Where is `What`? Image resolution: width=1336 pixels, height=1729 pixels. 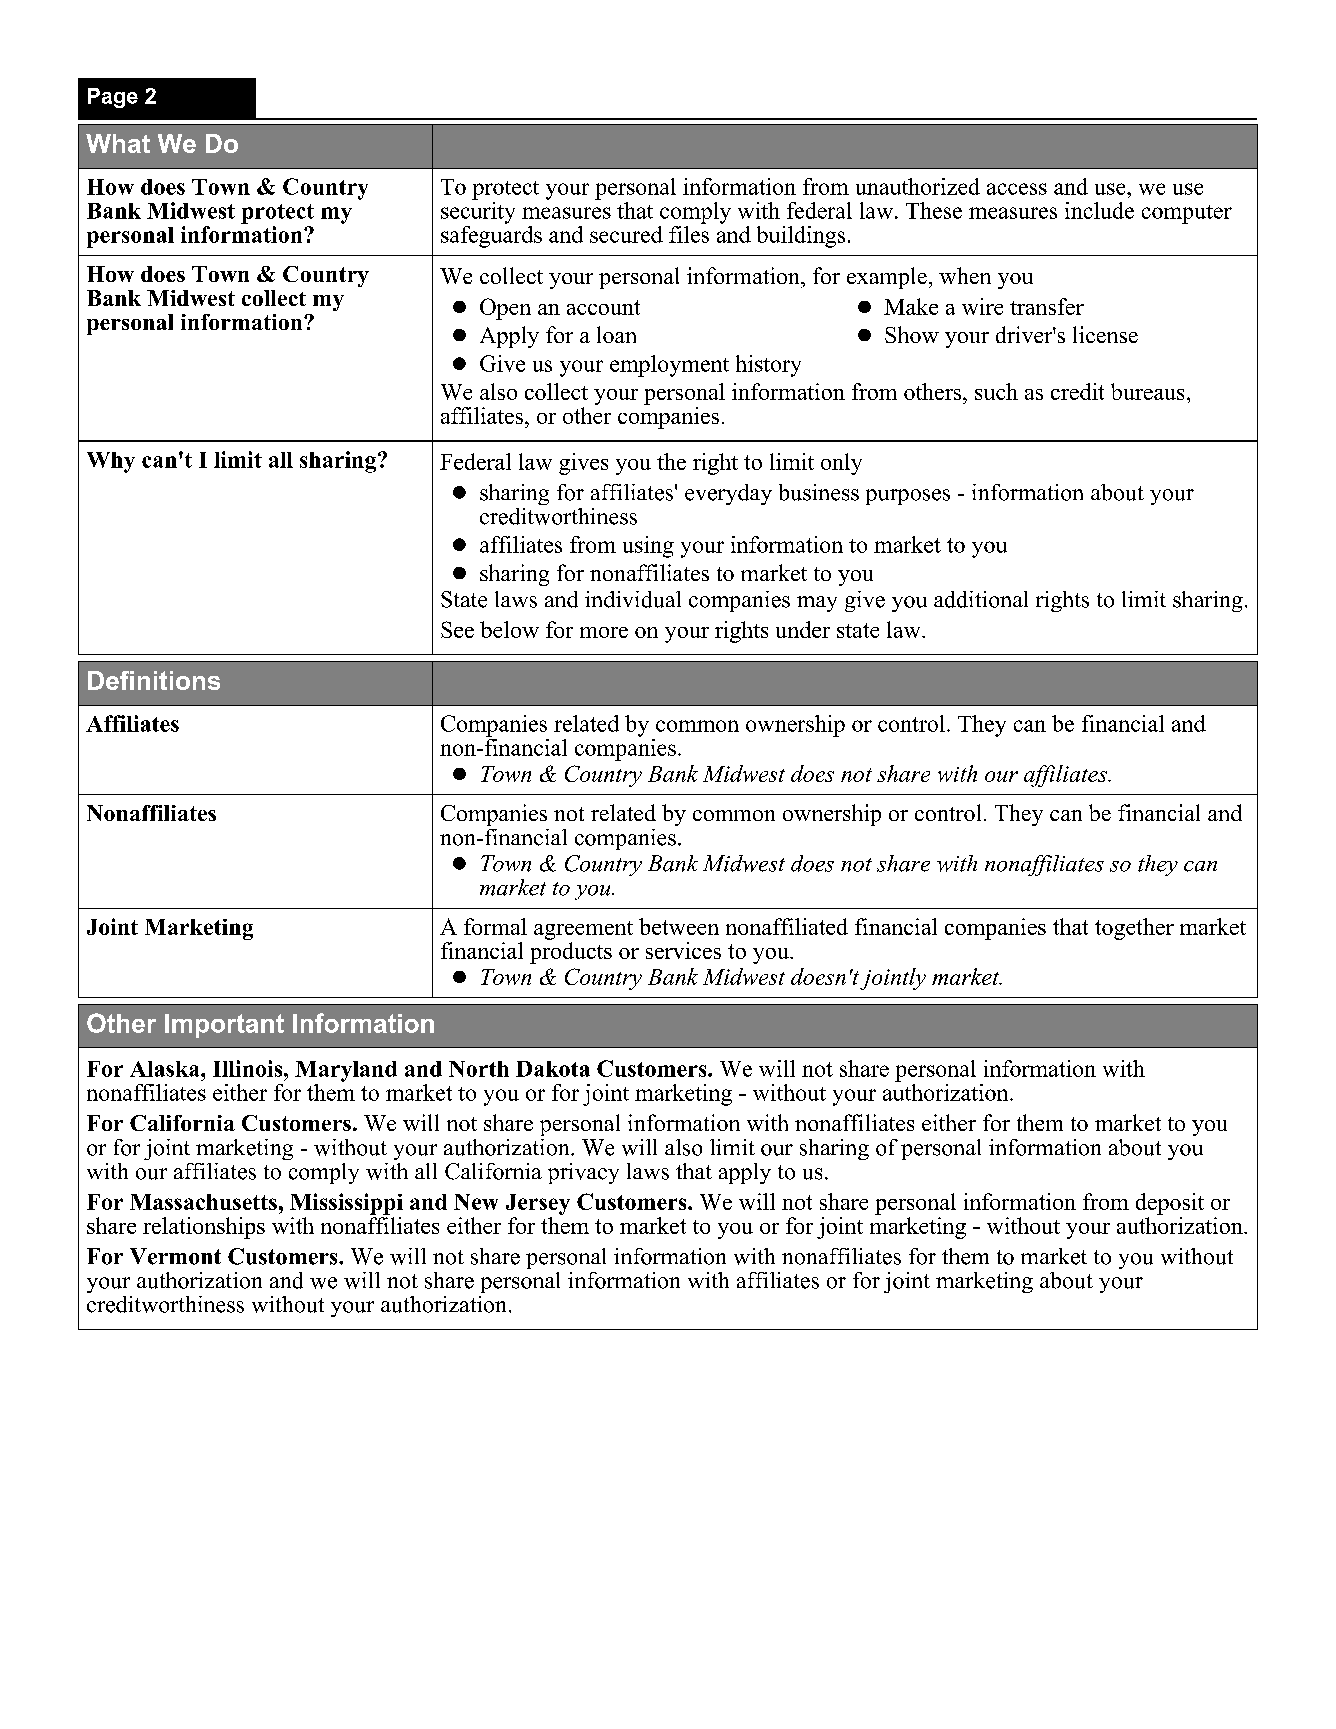
What is located at coordinates (118, 143).
